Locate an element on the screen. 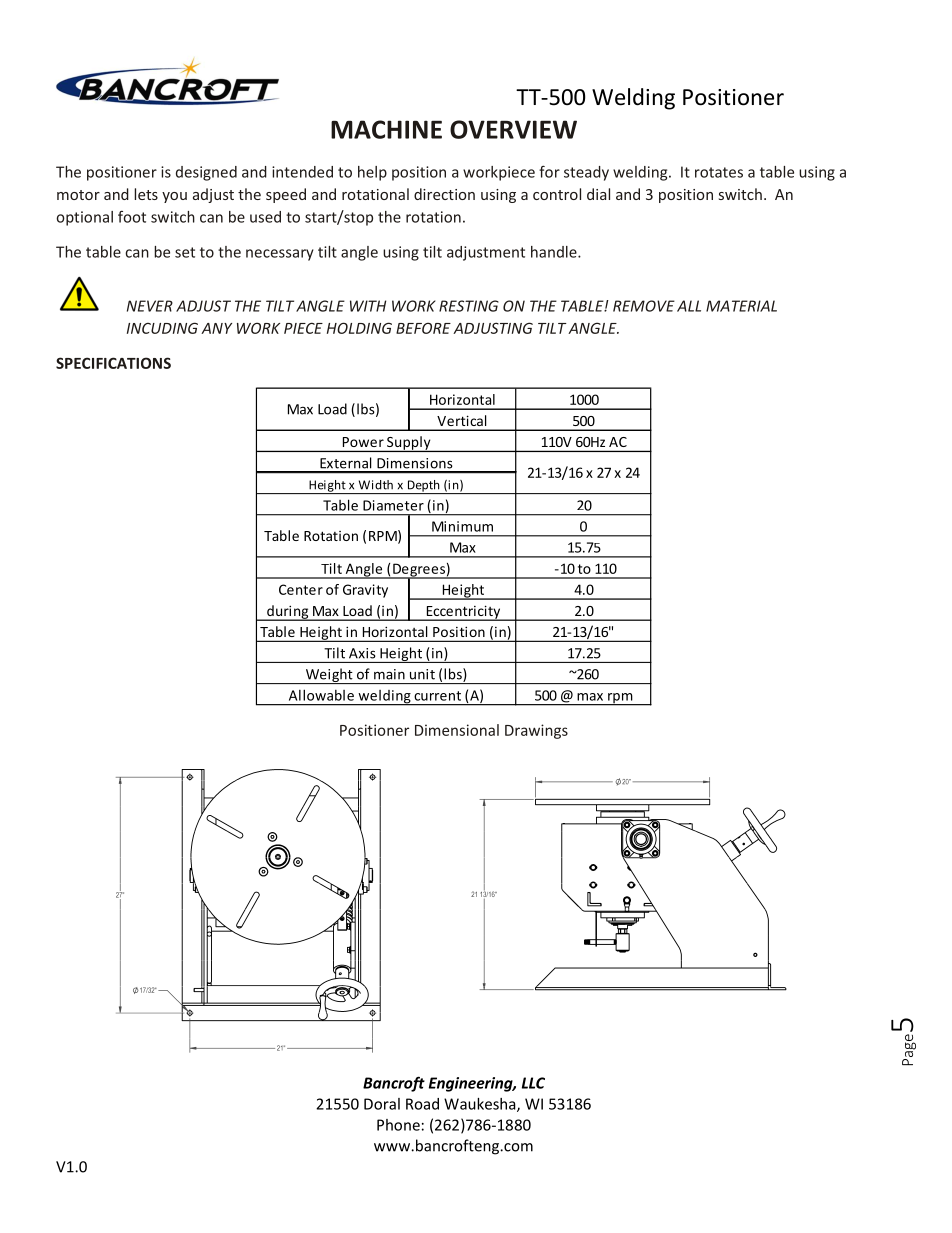 The image size is (952, 1233). Phone is located at coordinates (398, 1125).
